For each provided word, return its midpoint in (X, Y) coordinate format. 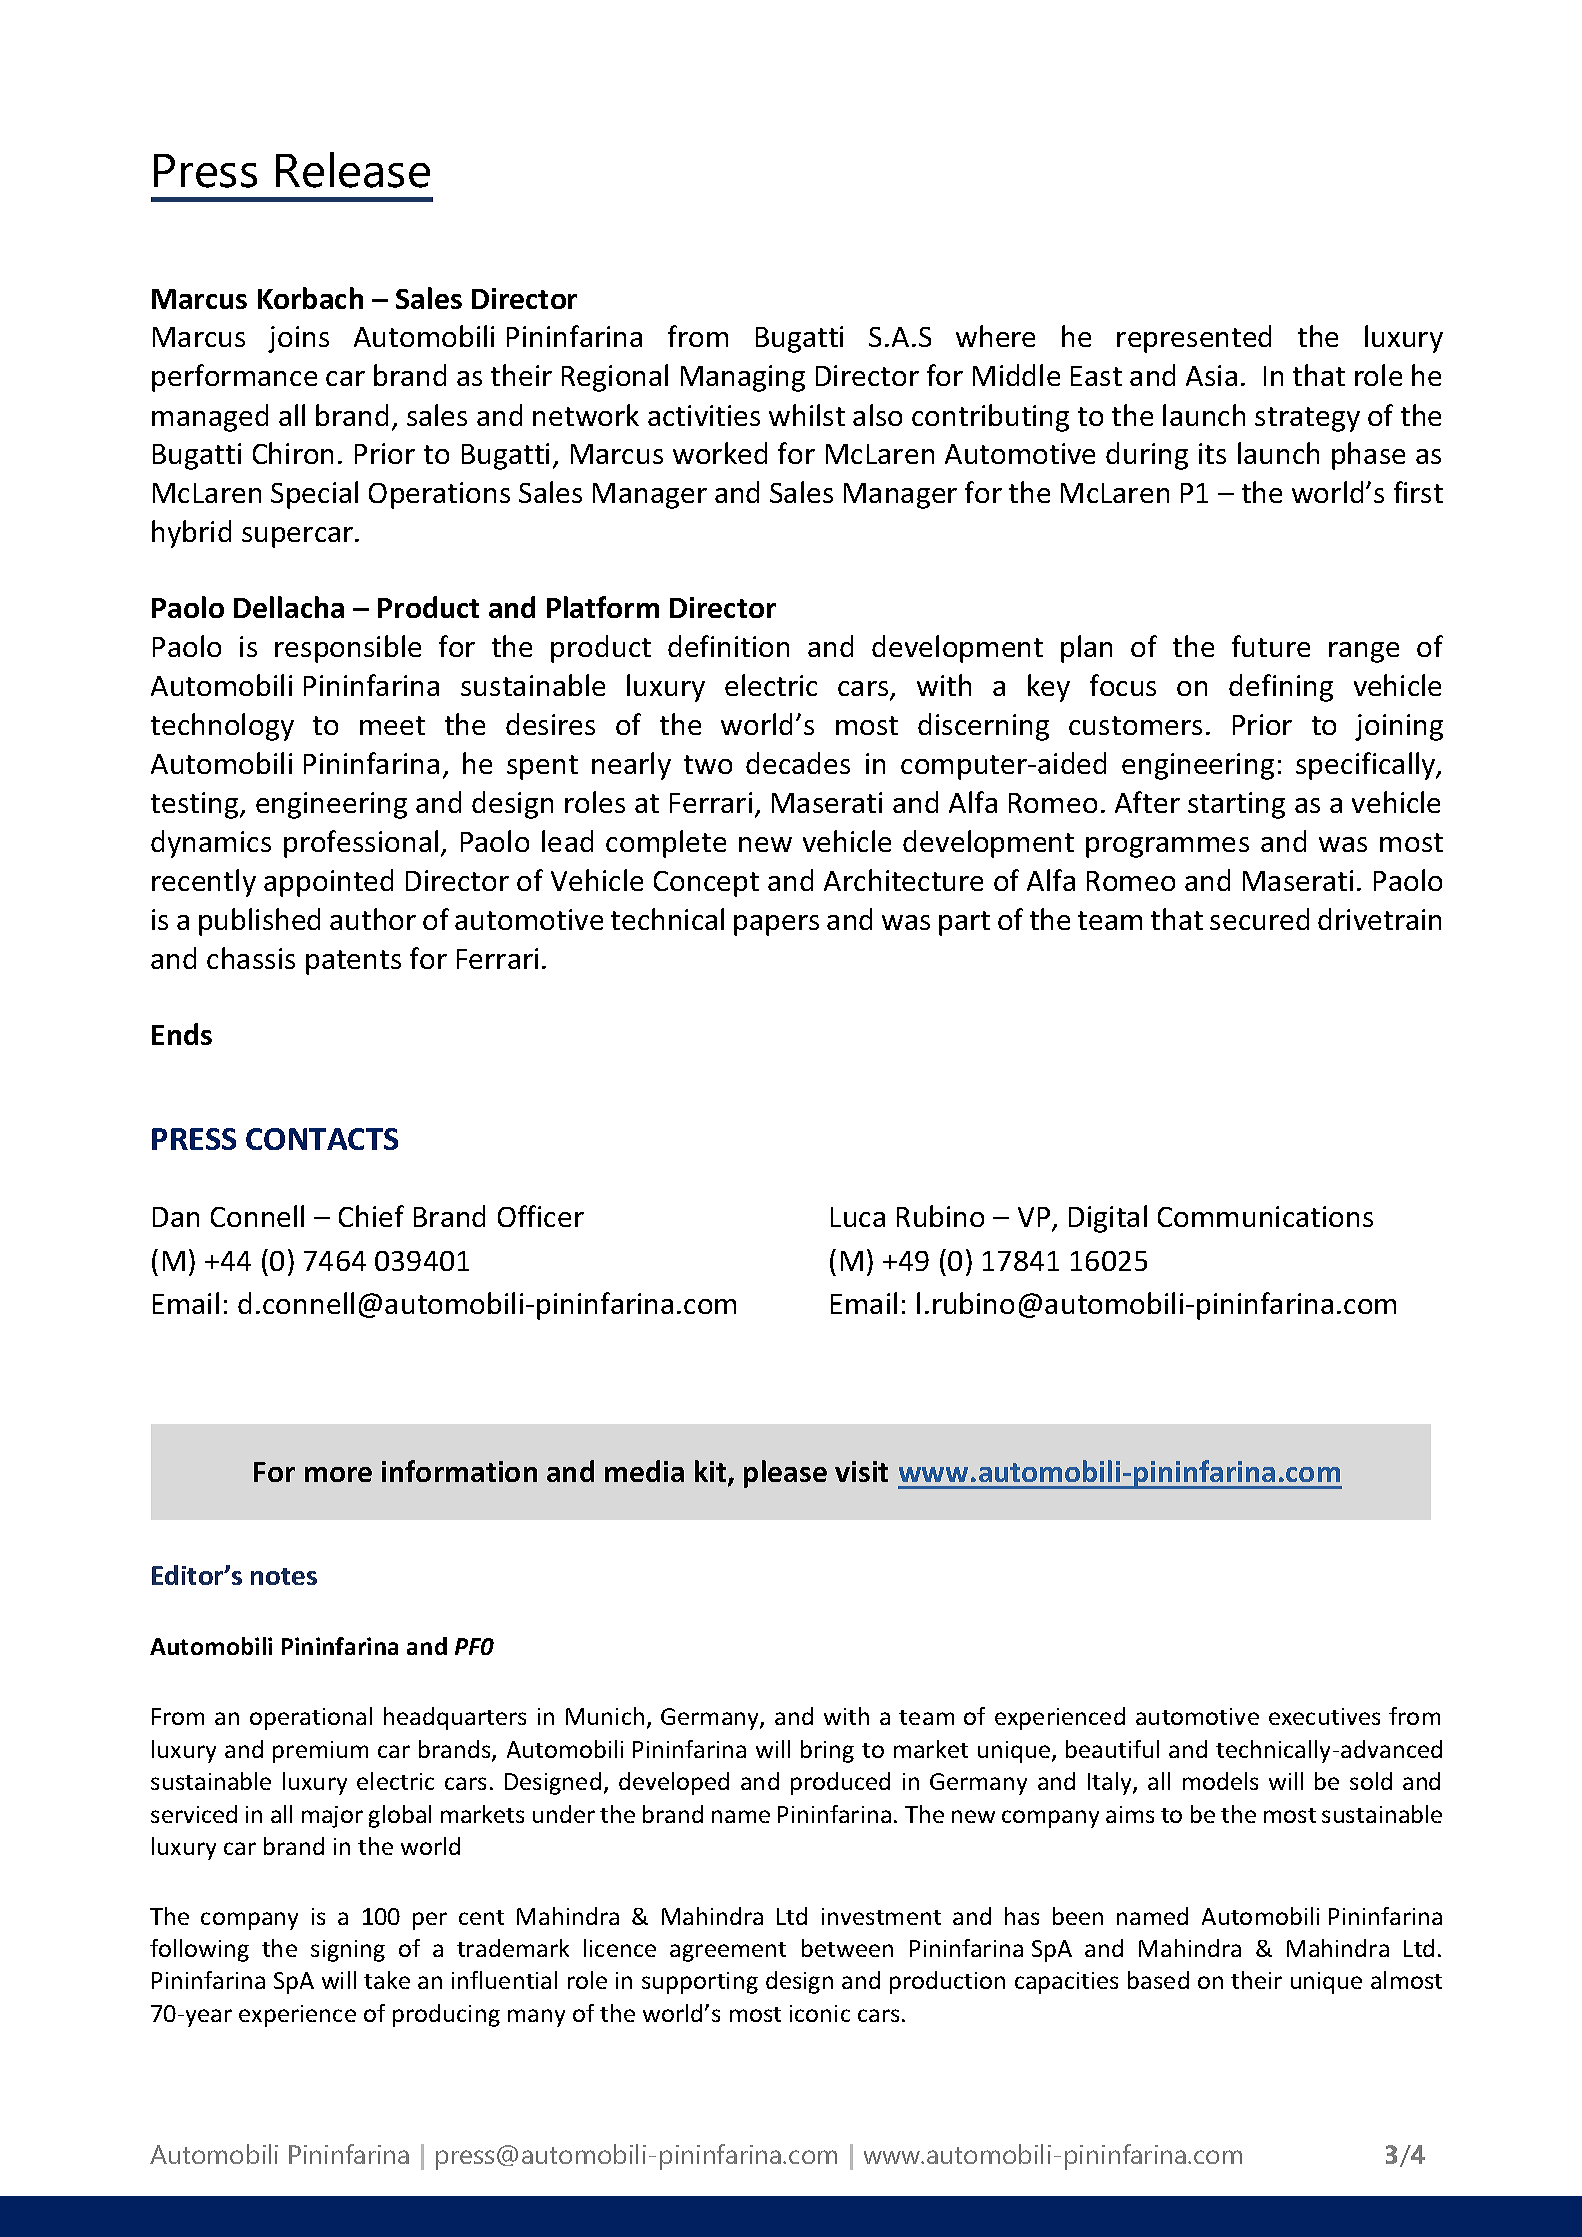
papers (776, 925)
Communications (1265, 1216)
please (785, 1474)
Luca (858, 1217)
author (373, 919)
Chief (371, 1216)
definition (728, 646)
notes (284, 1576)
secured (1259, 919)
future (1271, 646)
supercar (299, 537)
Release (353, 170)
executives (1324, 1716)
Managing (743, 378)
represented (1194, 339)
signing (348, 1951)
